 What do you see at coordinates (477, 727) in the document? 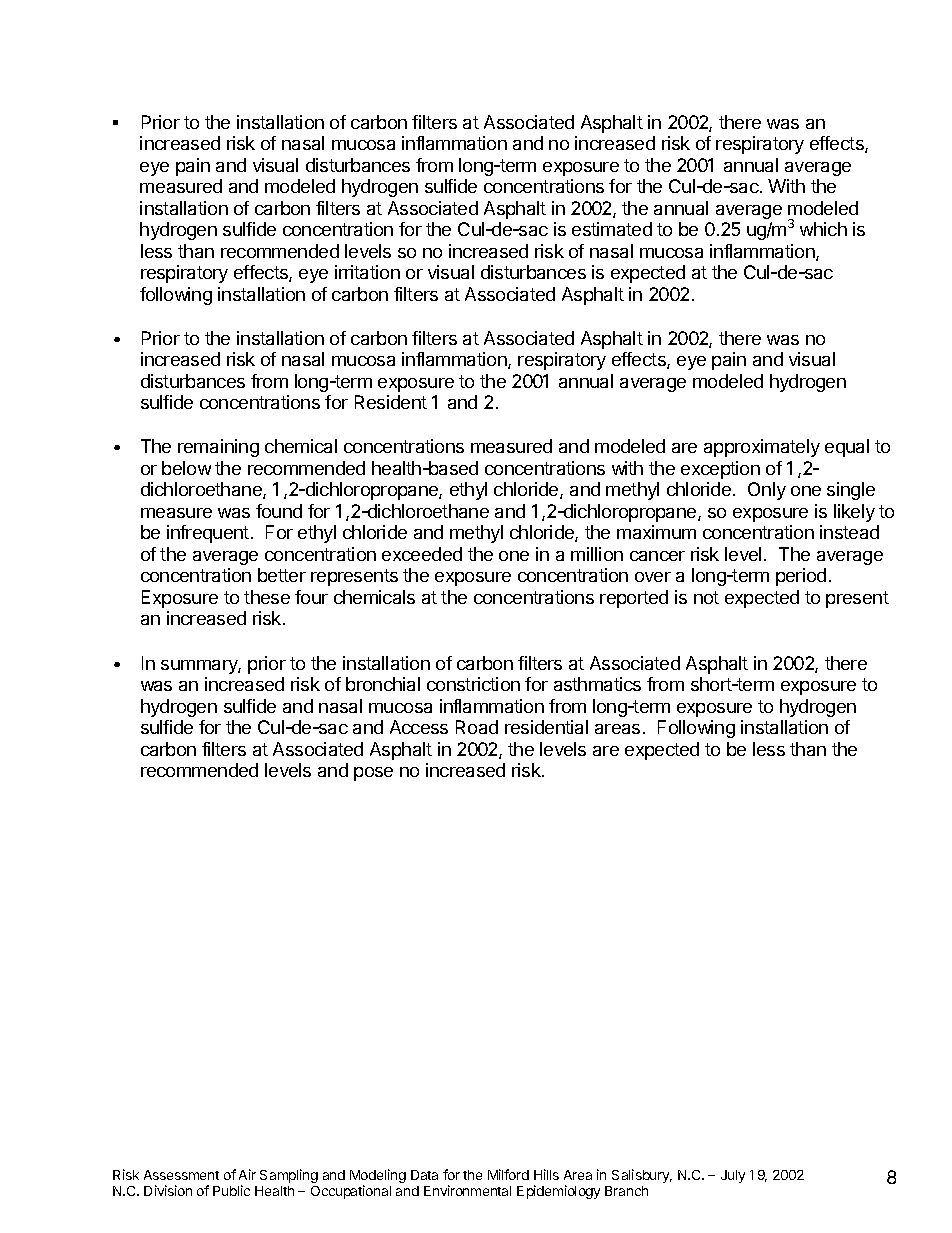
I see `Road` at bounding box center [477, 727].
